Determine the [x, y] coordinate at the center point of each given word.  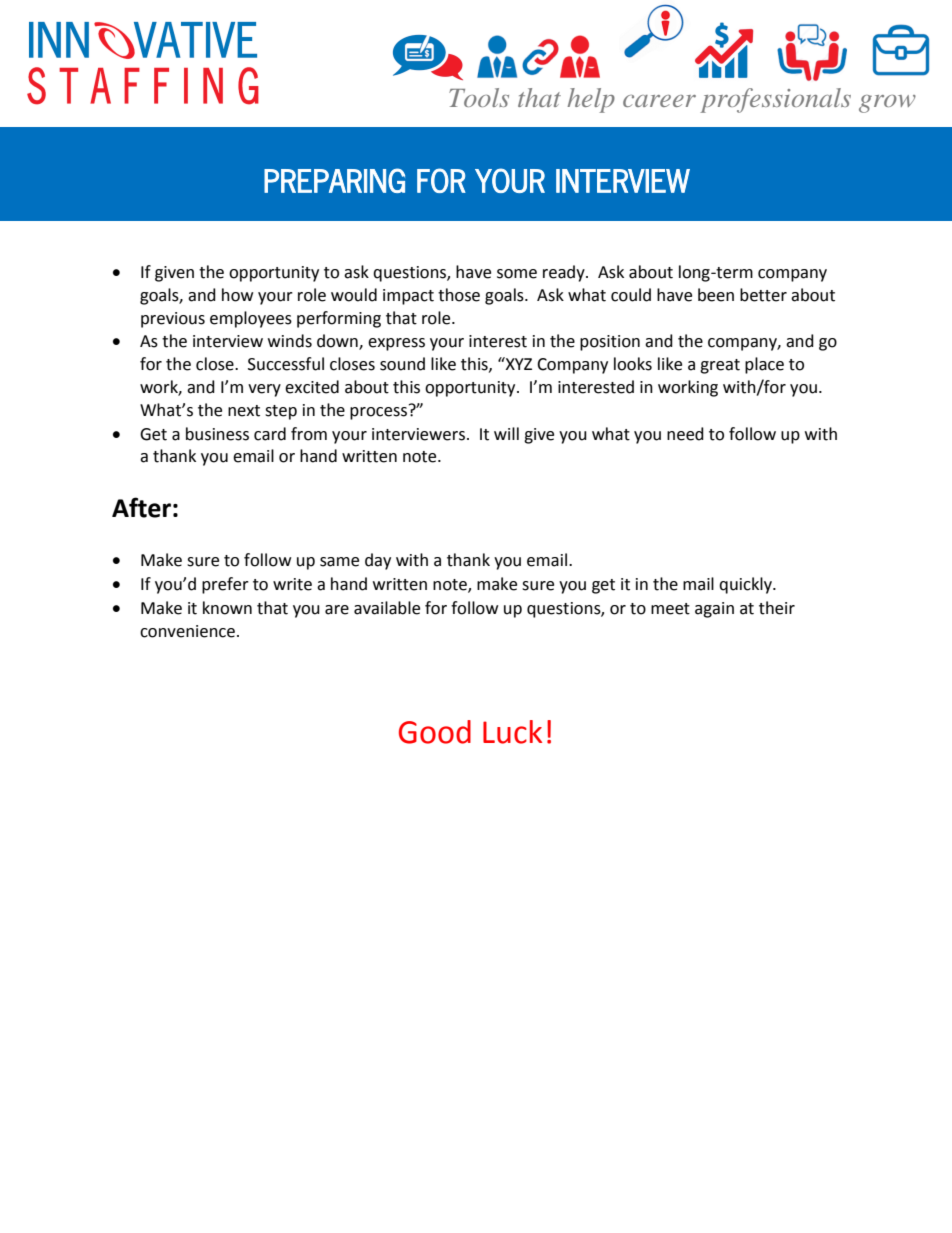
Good [435, 732]
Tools [479, 97]
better [763, 295]
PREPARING [334, 180]
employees [251, 319]
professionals [775, 100]
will [506, 433]
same [339, 562]
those [459, 295]
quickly [746, 585]
